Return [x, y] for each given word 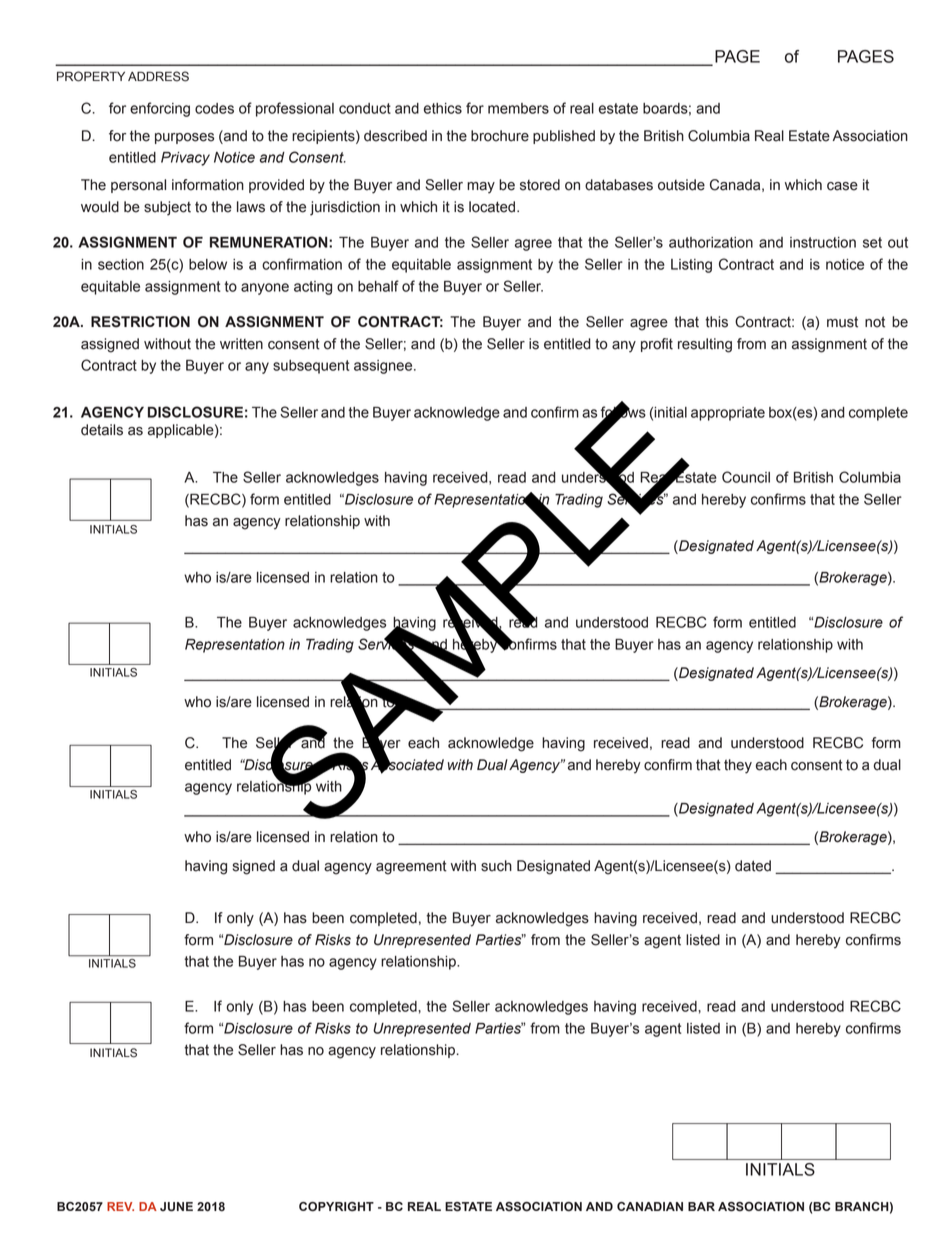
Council [746, 477]
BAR [701, 1206]
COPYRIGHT [336, 1207]
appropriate [728, 414]
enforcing [160, 109]
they [738, 766]
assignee [384, 367]
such [496, 866]
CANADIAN [650, 1206]
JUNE [176, 1207]
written [241, 344]
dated [753, 866]
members [518, 108]
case [842, 186]
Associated [407, 764]
